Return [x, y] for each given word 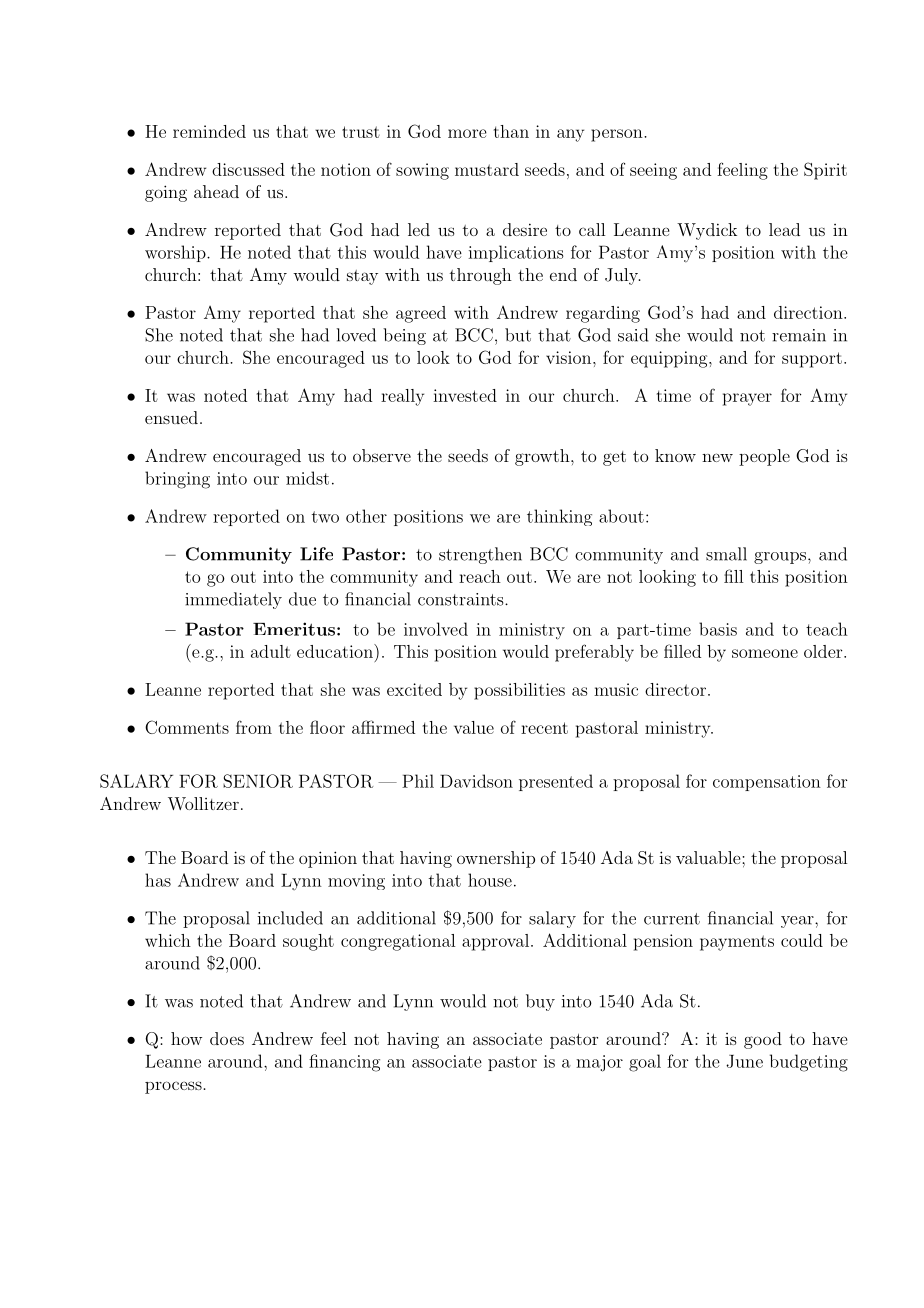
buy [540, 1002]
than [511, 131]
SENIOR [258, 781]
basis [718, 629]
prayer [747, 399]
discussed [248, 169]
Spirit [825, 171]
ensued [171, 417]
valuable [709, 857]
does [227, 1038]
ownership [496, 859]
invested [465, 395]
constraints [462, 599]
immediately [233, 600]
